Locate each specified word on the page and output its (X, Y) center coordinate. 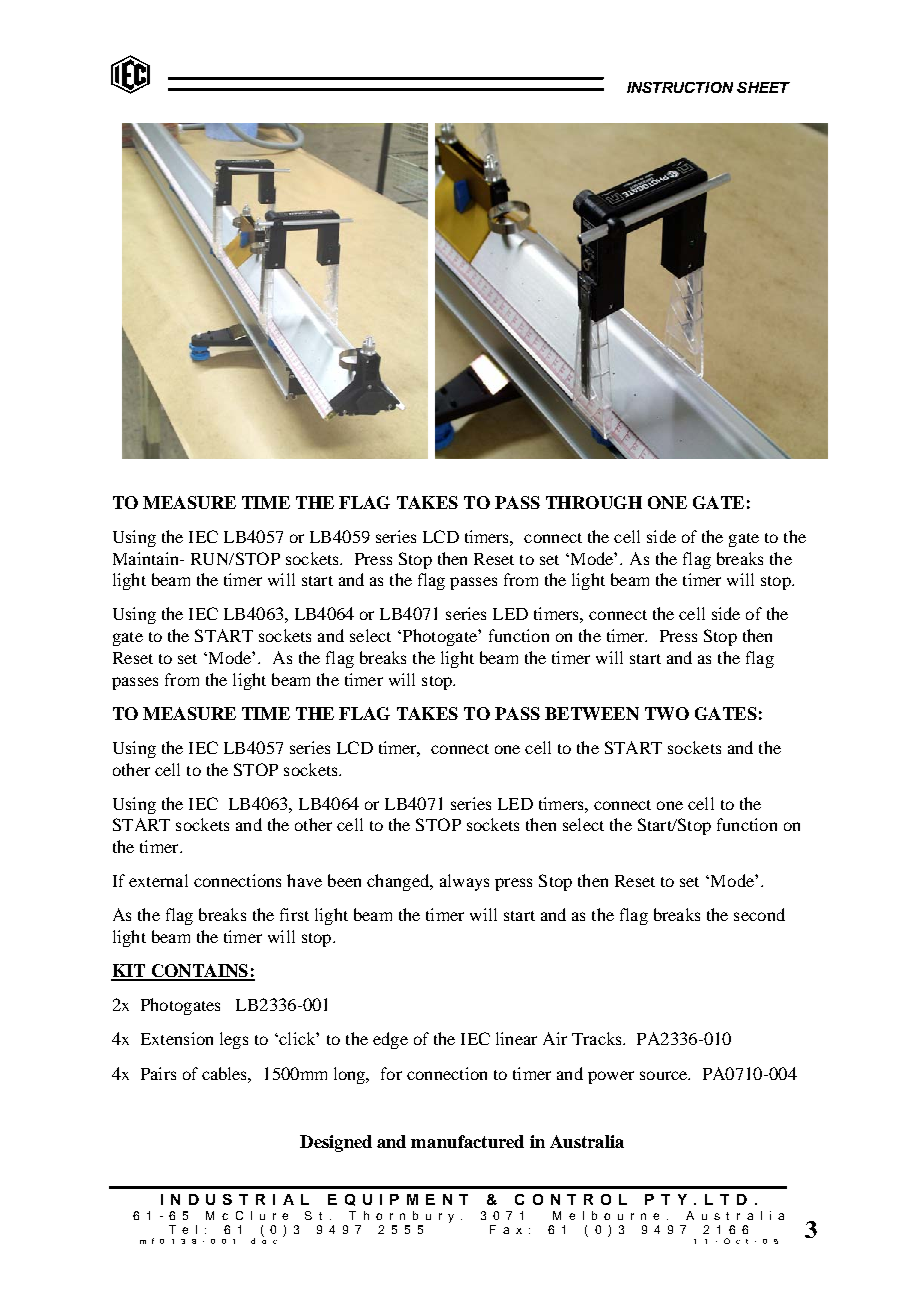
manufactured (467, 1141)
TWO (667, 713)
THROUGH (594, 502)
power (611, 1077)
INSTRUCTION (680, 87)
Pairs (158, 1073)
